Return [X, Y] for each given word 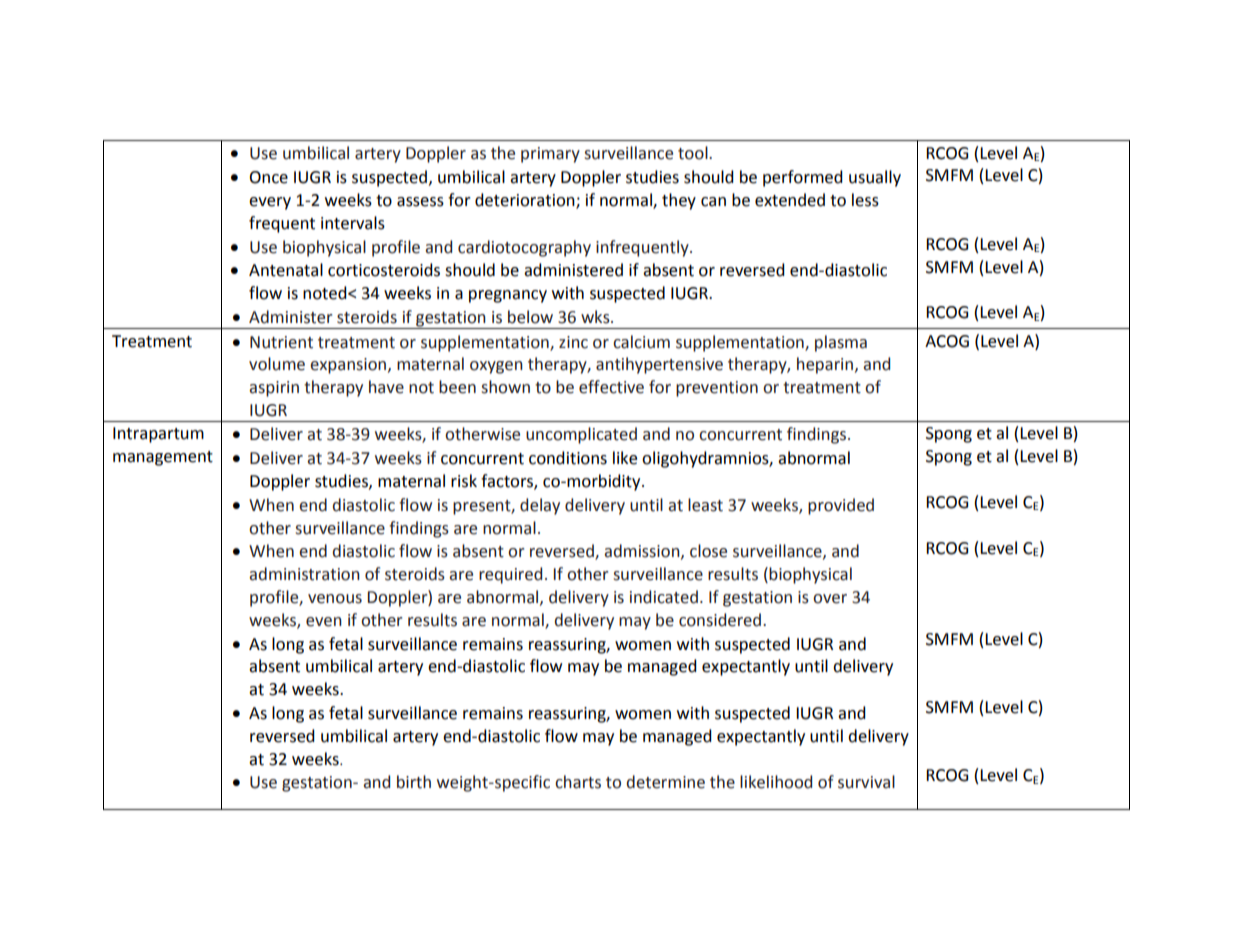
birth [414, 782]
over [830, 599]
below [530, 317]
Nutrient [281, 342]
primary [550, 155]
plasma [841, 343]
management [163, 458]
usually [875, 178]
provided [841, 506]
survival [866, 782]
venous [335, 599]
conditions [568, 458]
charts [578, 782]
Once [268, 177]
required [510, 575]
